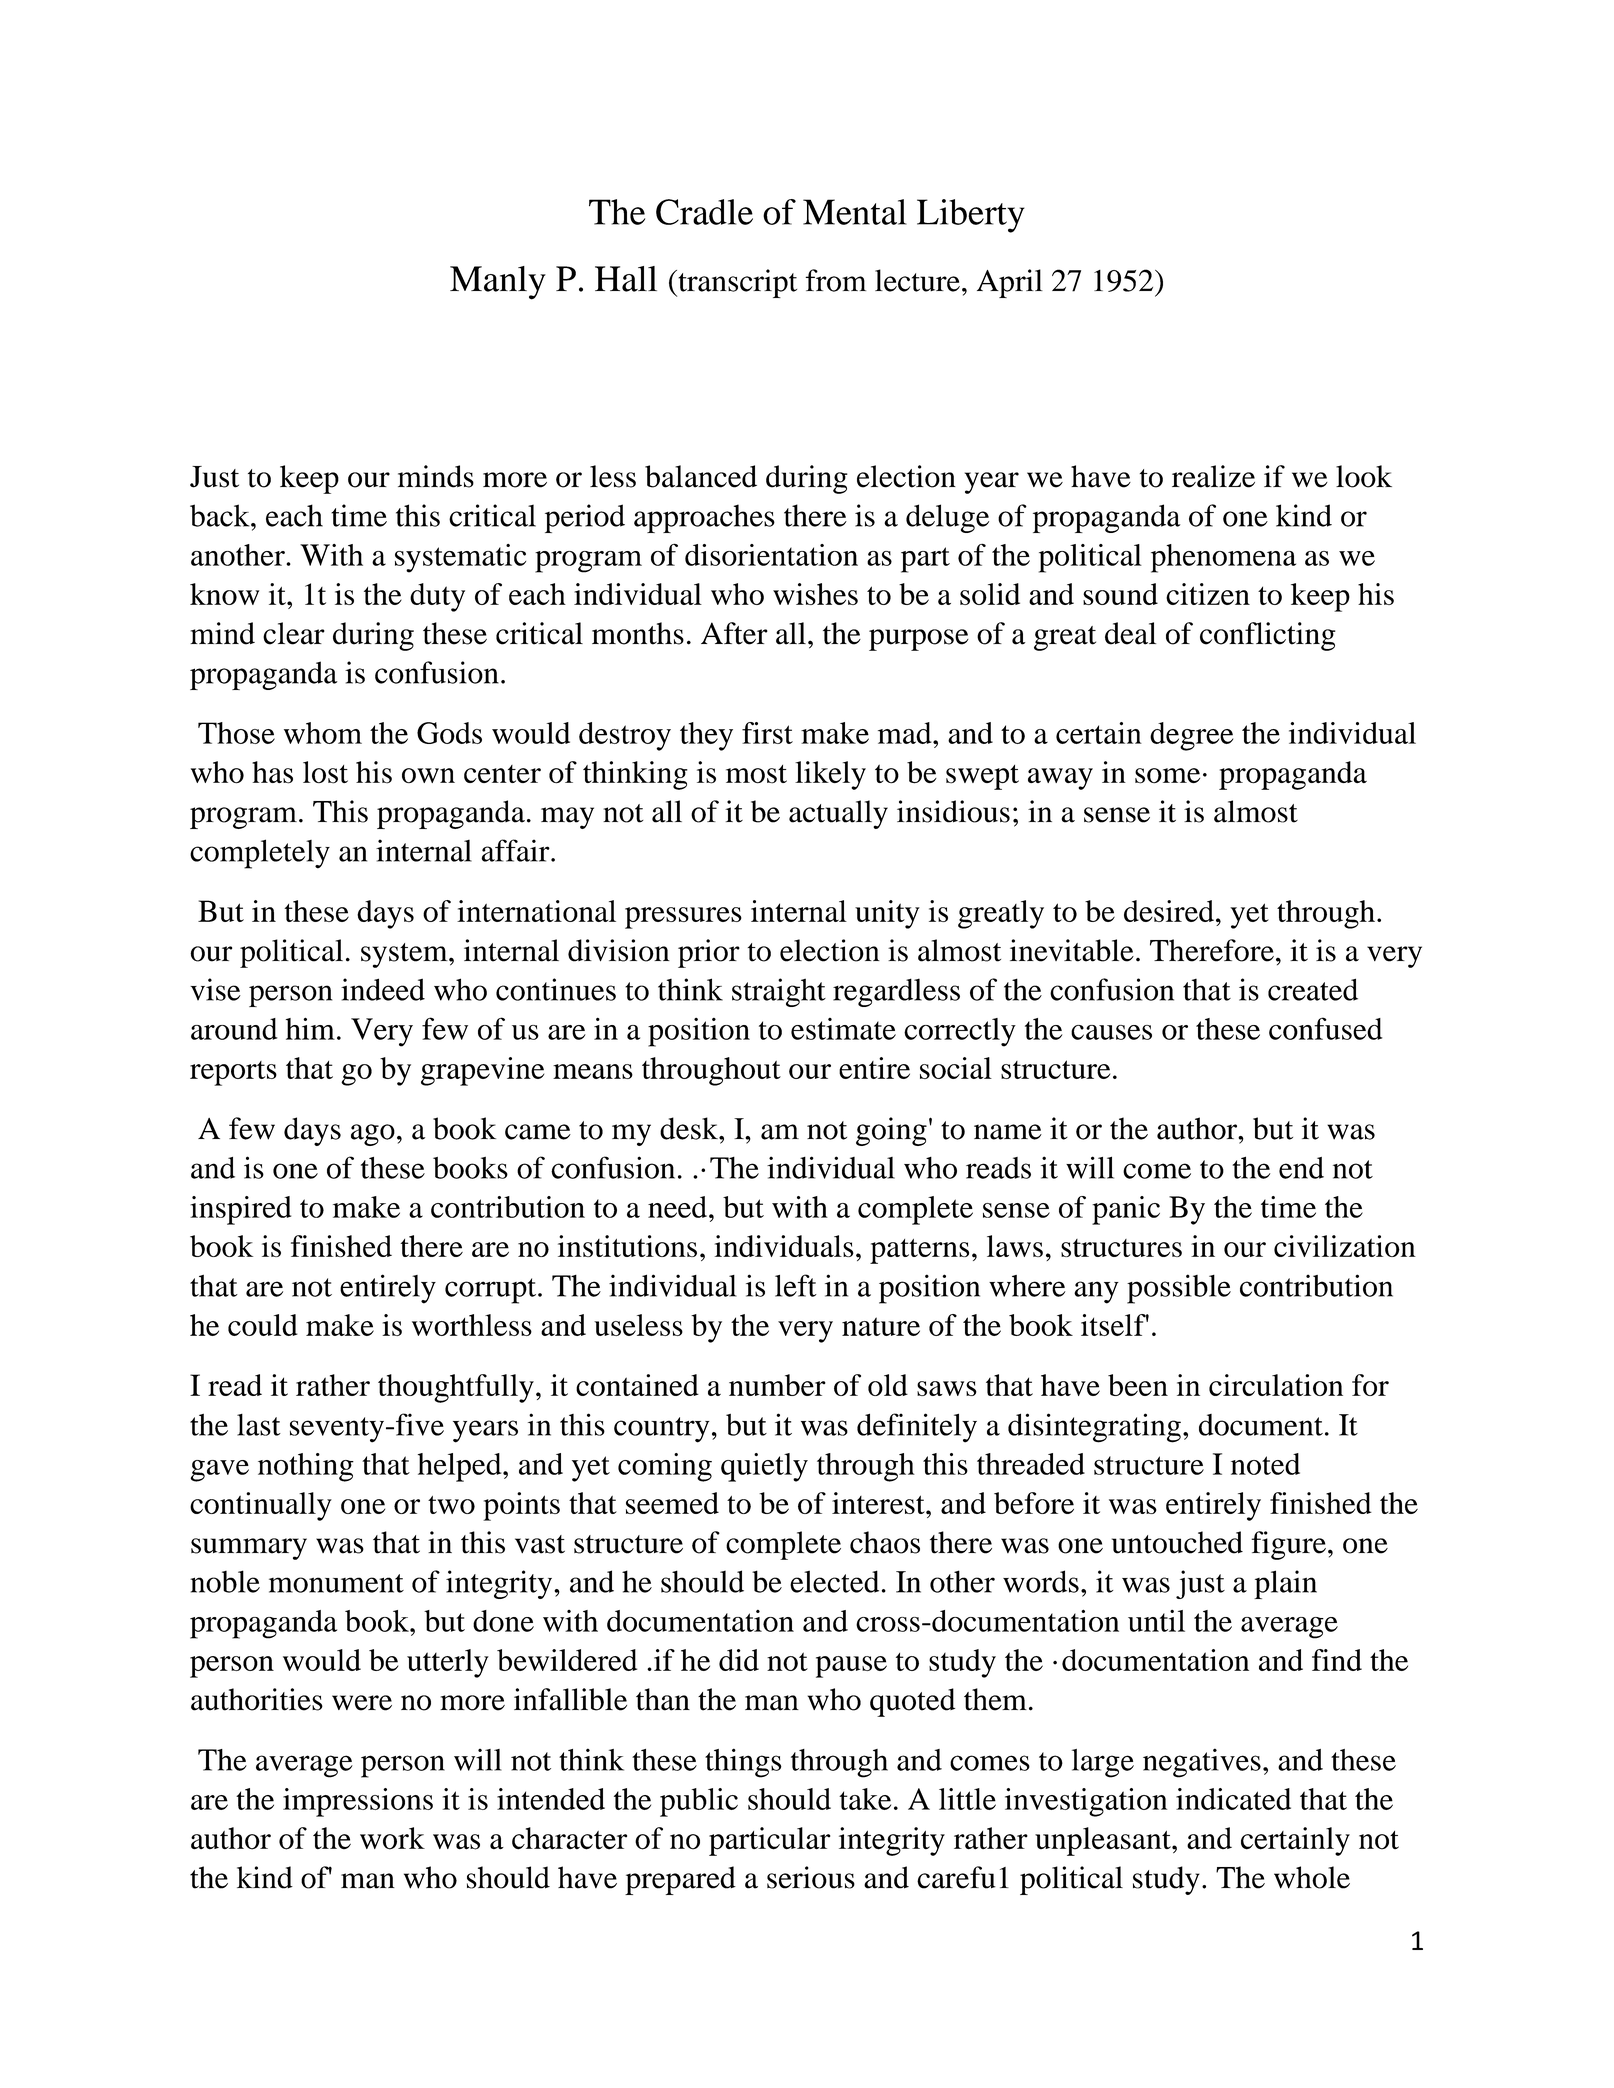 The height and width of the document is (2088, 1614). I want to click on April, so click(1010, 283).
